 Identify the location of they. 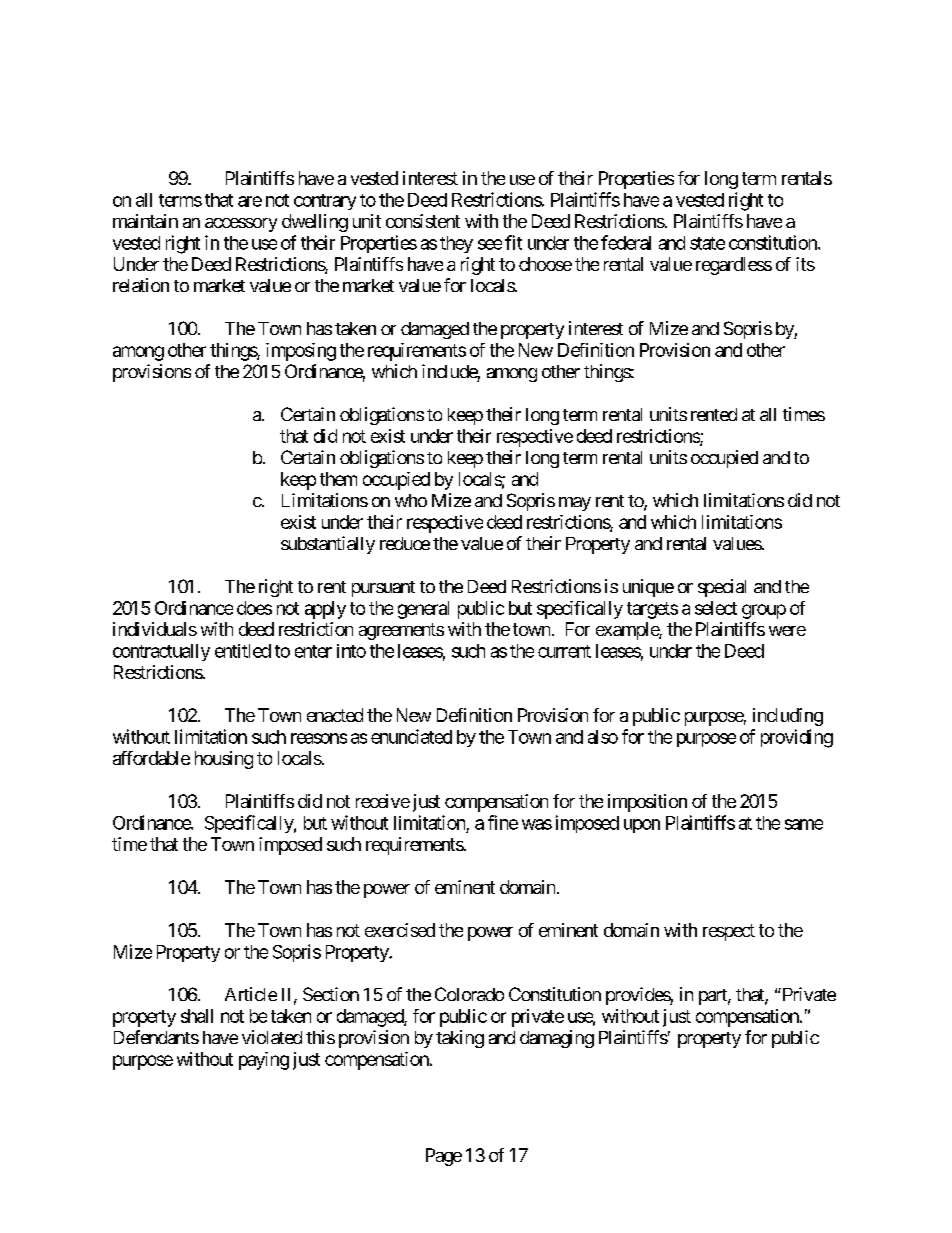
(456, 244).
